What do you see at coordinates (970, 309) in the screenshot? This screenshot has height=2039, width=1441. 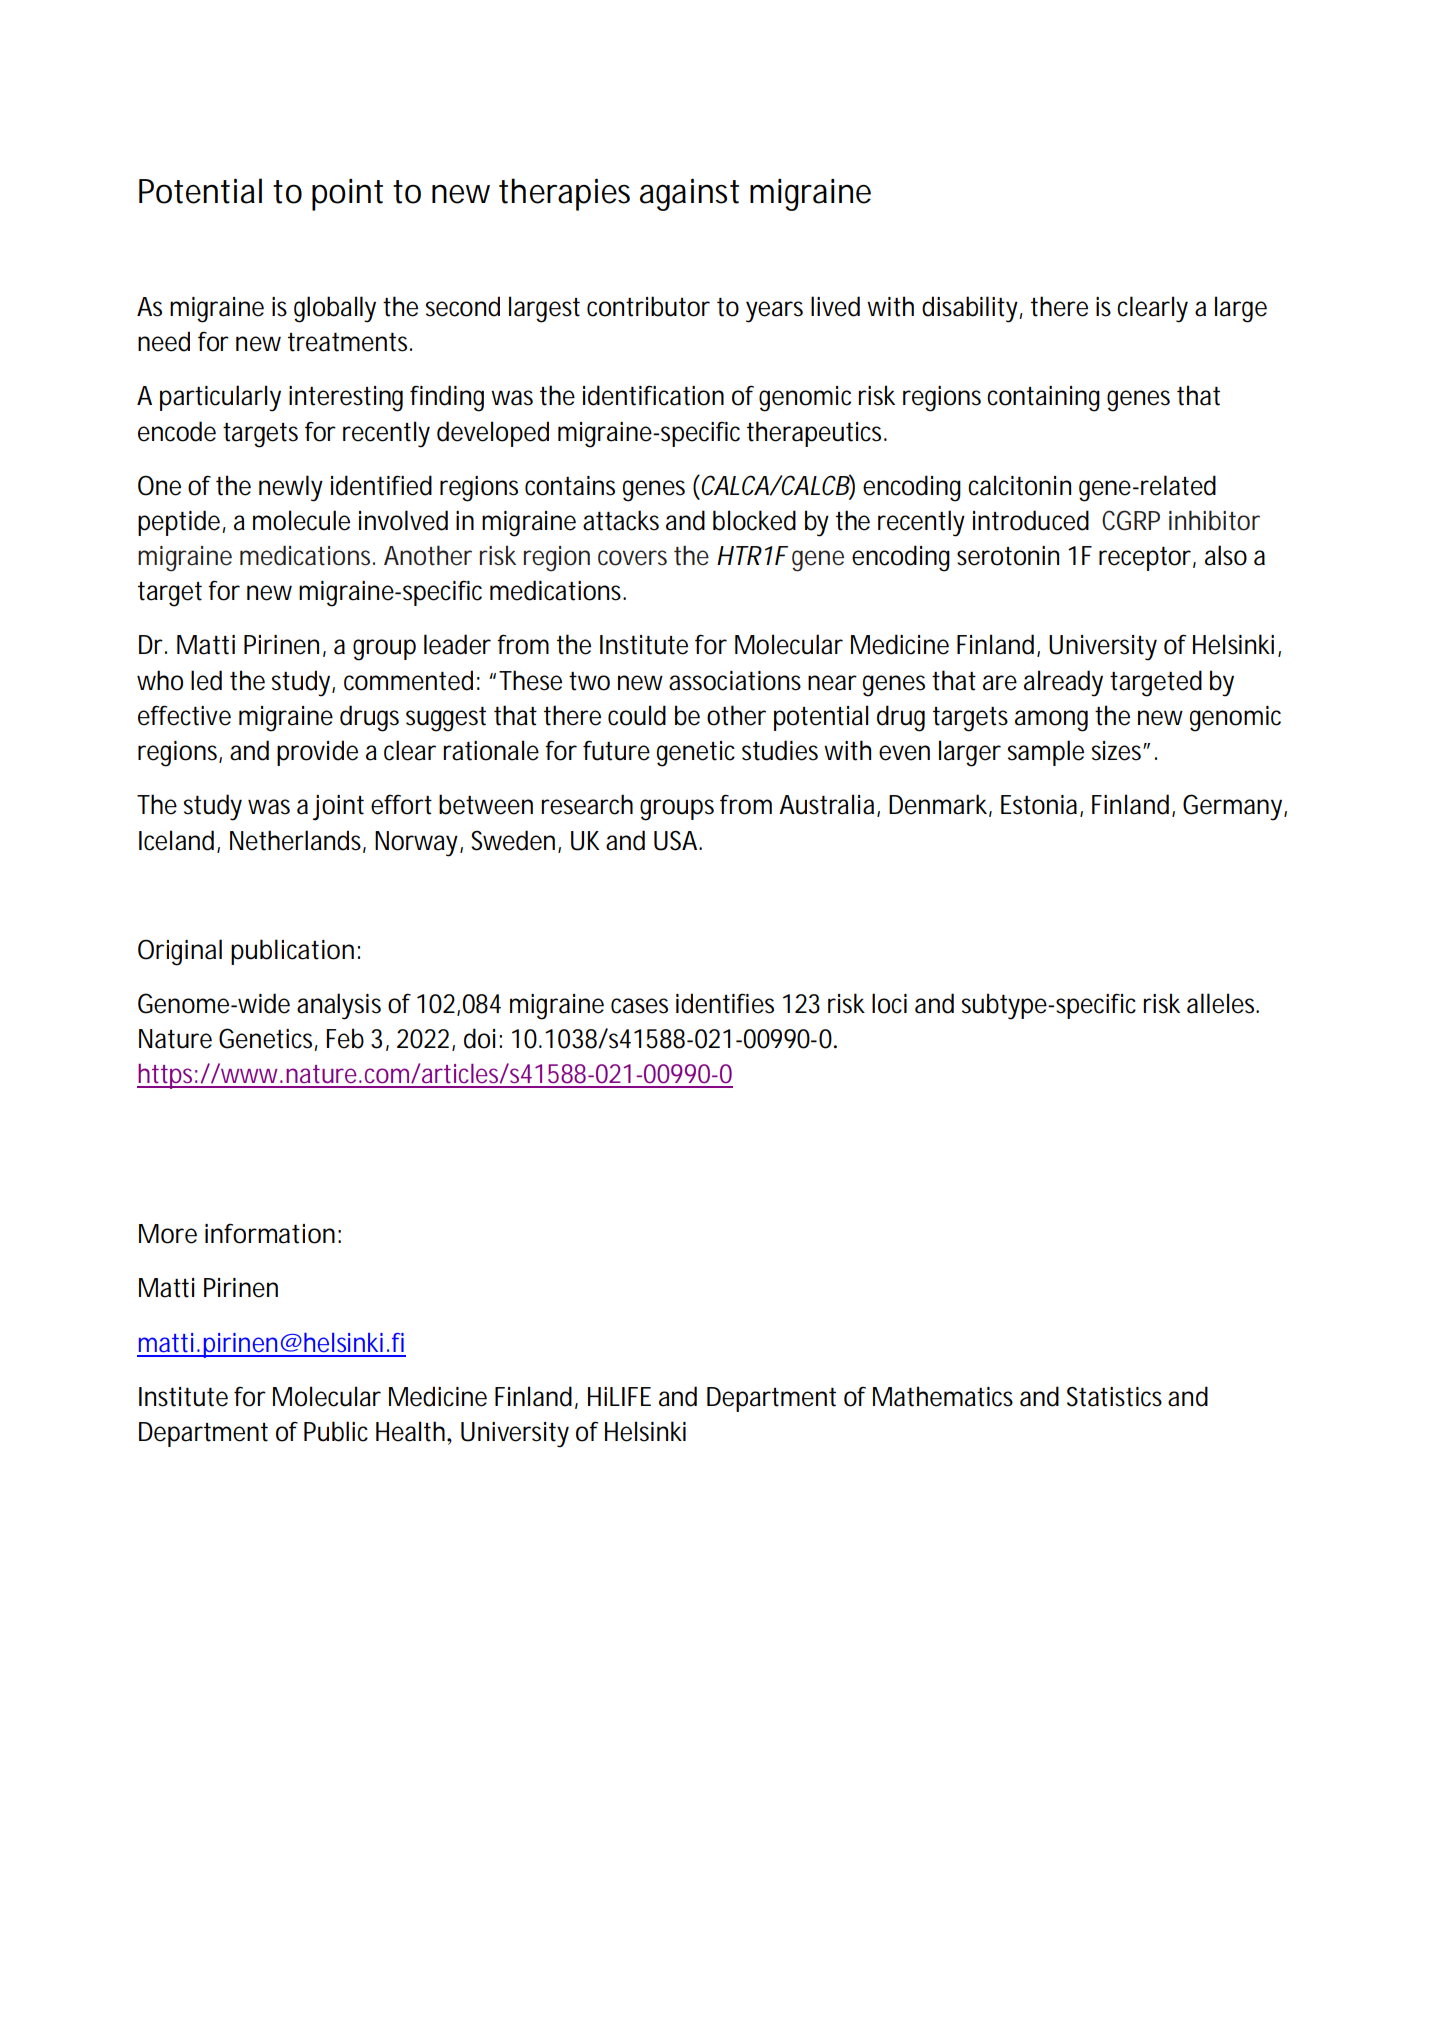 I see `disability` at bounding box center [970, 309].
